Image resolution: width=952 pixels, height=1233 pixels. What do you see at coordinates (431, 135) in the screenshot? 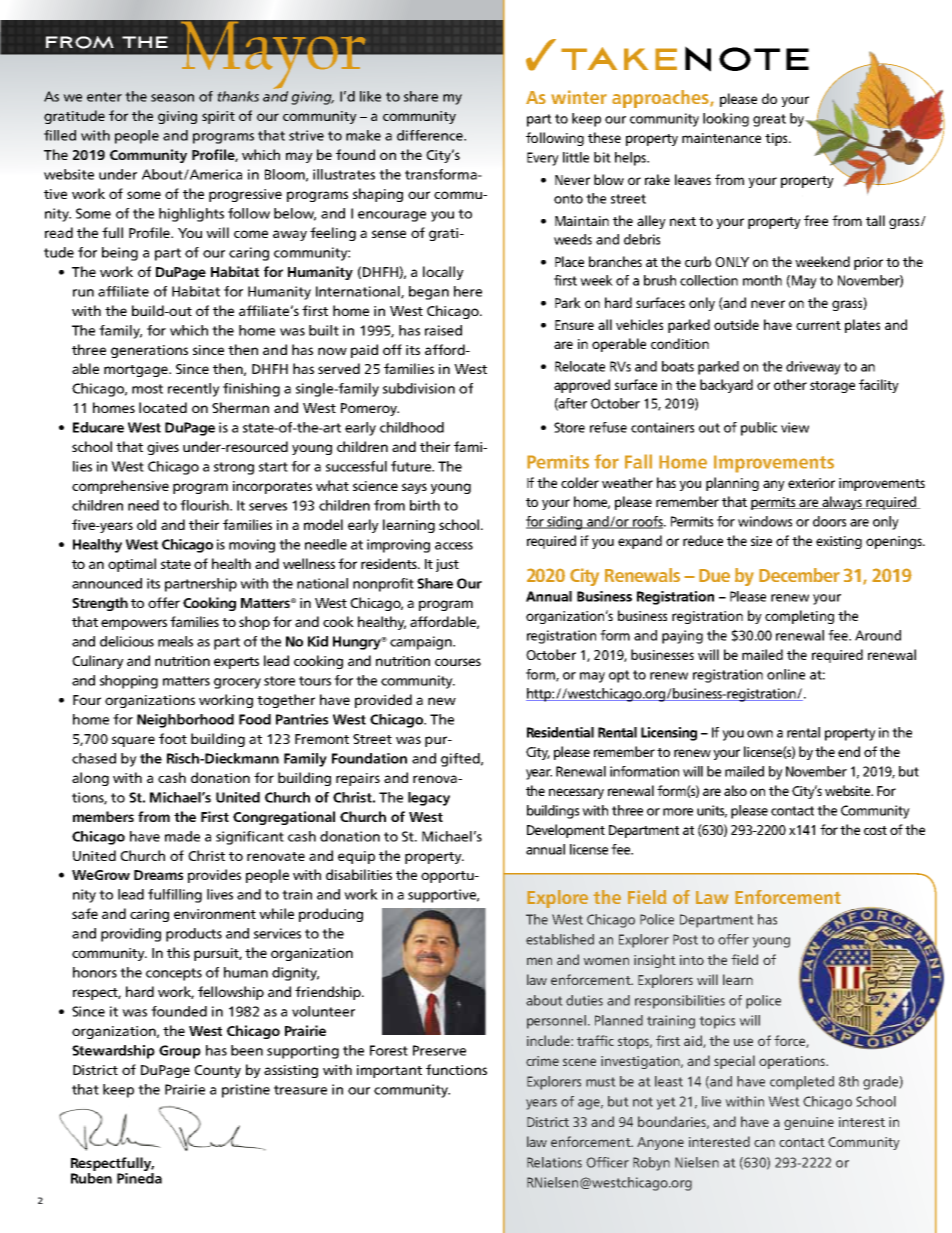
I see `difference` at bounding box center [431, 135].
